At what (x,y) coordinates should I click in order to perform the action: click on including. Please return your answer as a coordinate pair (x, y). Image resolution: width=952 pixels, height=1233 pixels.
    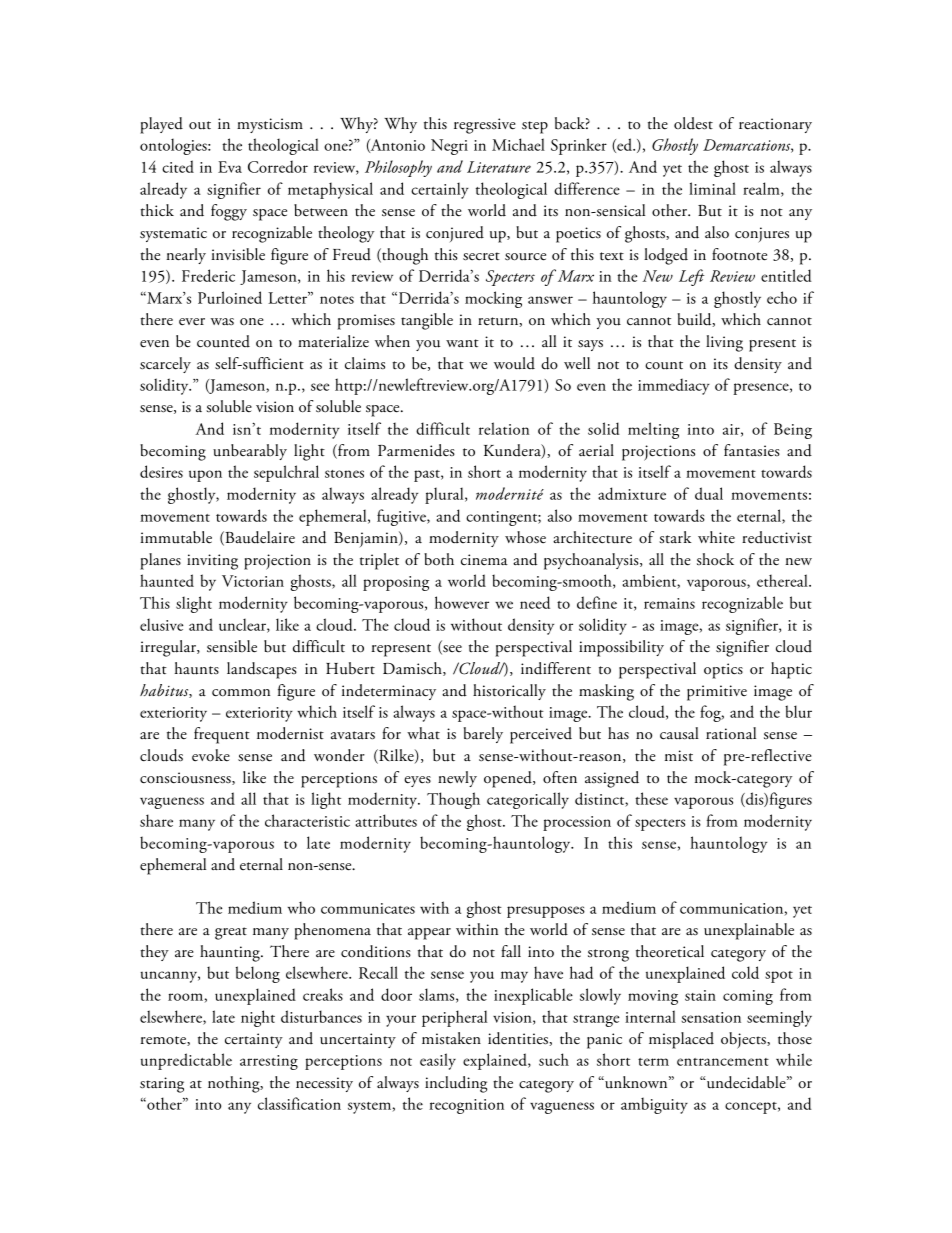
    Looking at the image, I should click on (456, 1084).
